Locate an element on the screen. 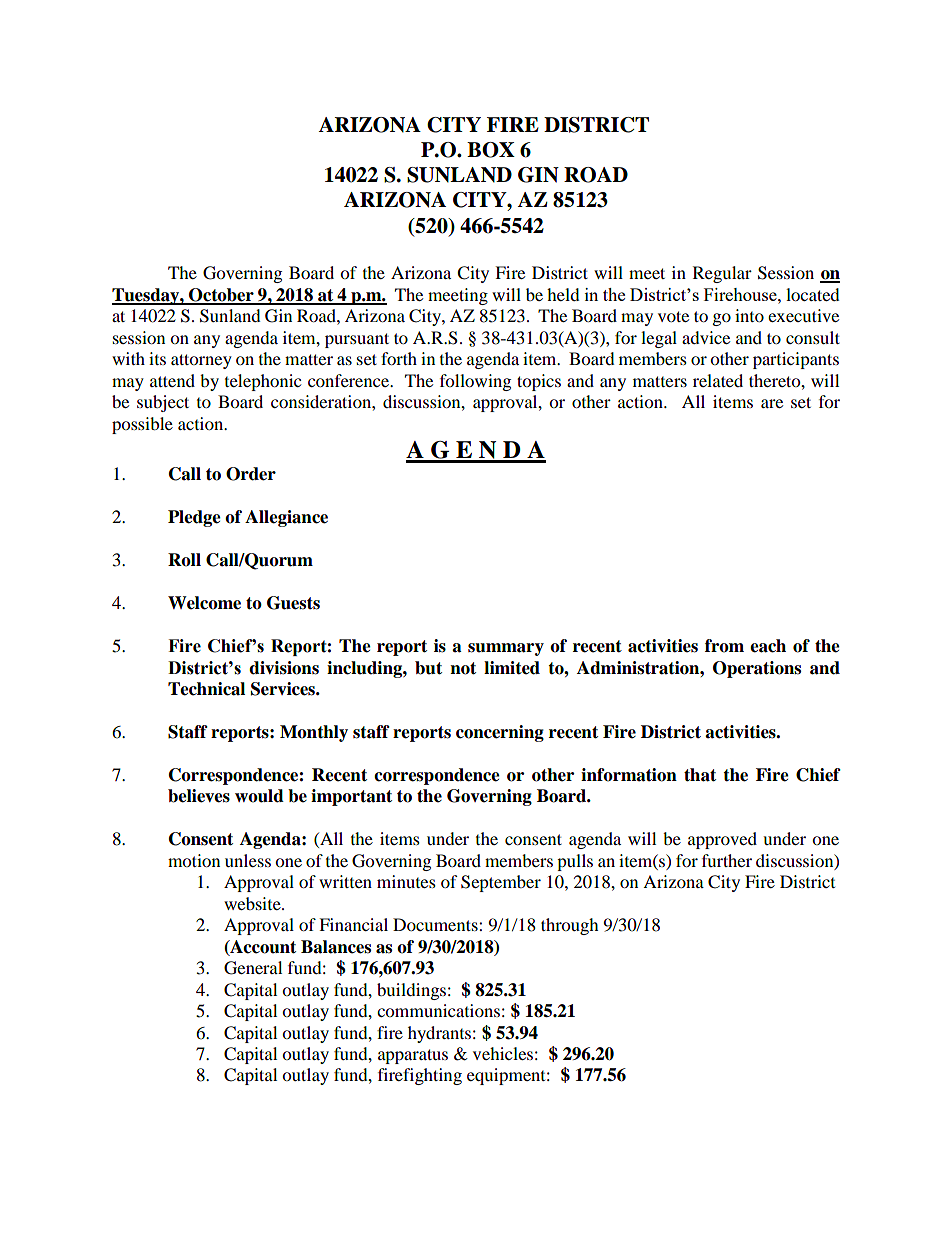 Image resolution: width=952 pixels, height=1233 pixels. BOX is located at coordinates (491, 150).
